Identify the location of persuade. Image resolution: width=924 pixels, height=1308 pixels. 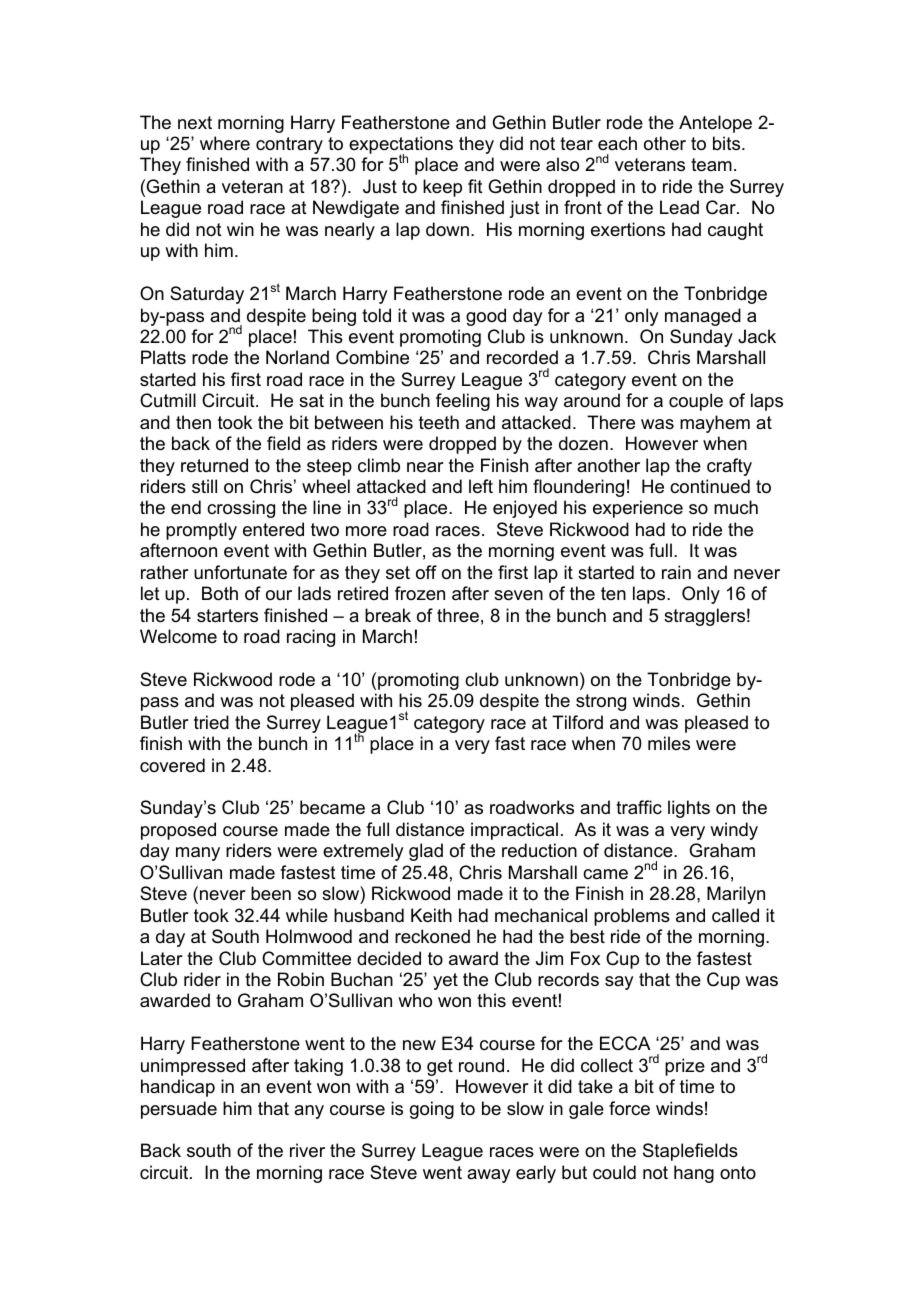
(179, 1110).
